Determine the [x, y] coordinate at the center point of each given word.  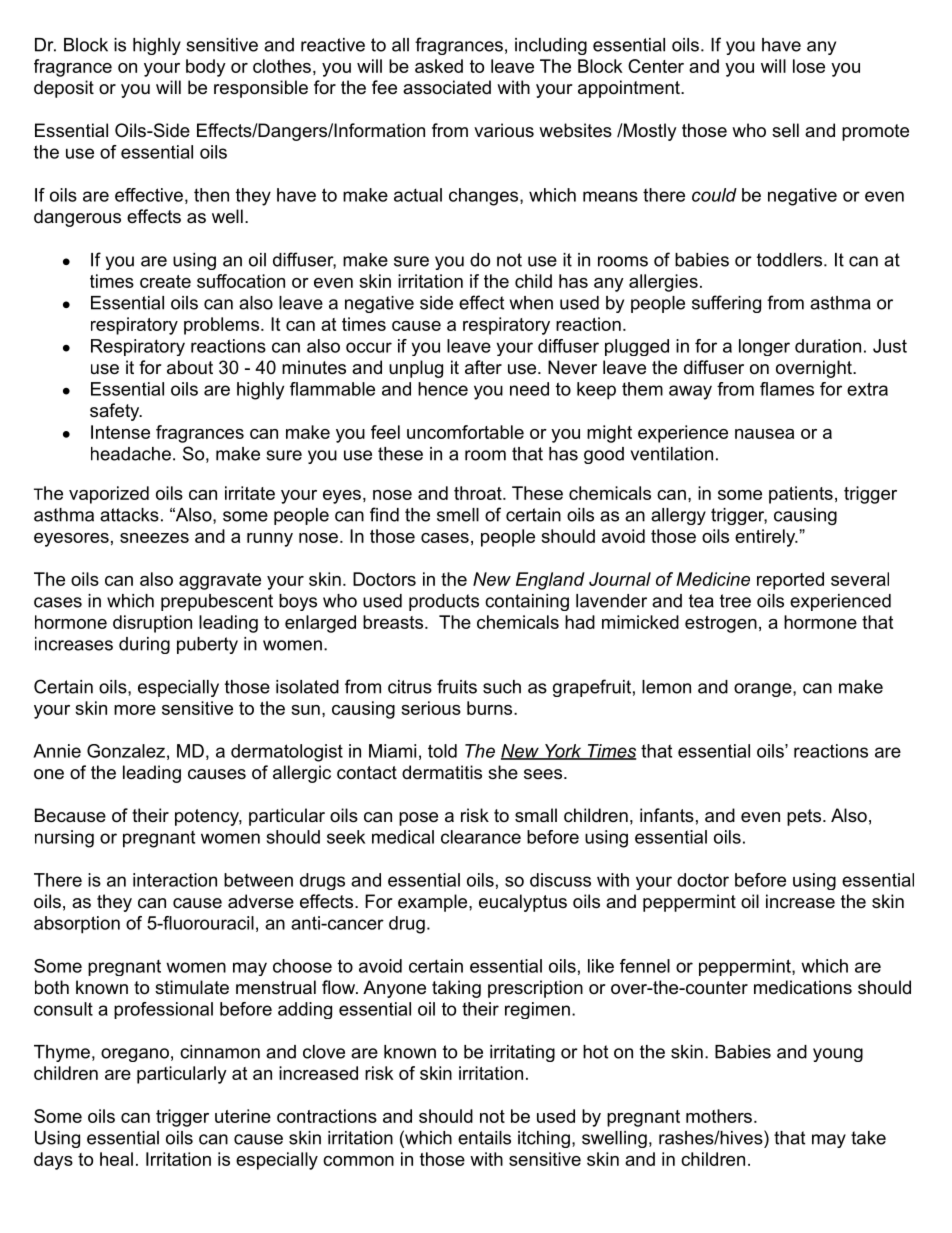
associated [447, 87]
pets [804, 817]
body [206, 68]
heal [116, 1159]
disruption [152, 624]
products [444, 602]
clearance [481, 837]
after [483, 367]
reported [790, 581]
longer [764, 347]
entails [484, 1138]
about [190, 367]
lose [809, 66]
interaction [175, 880]
